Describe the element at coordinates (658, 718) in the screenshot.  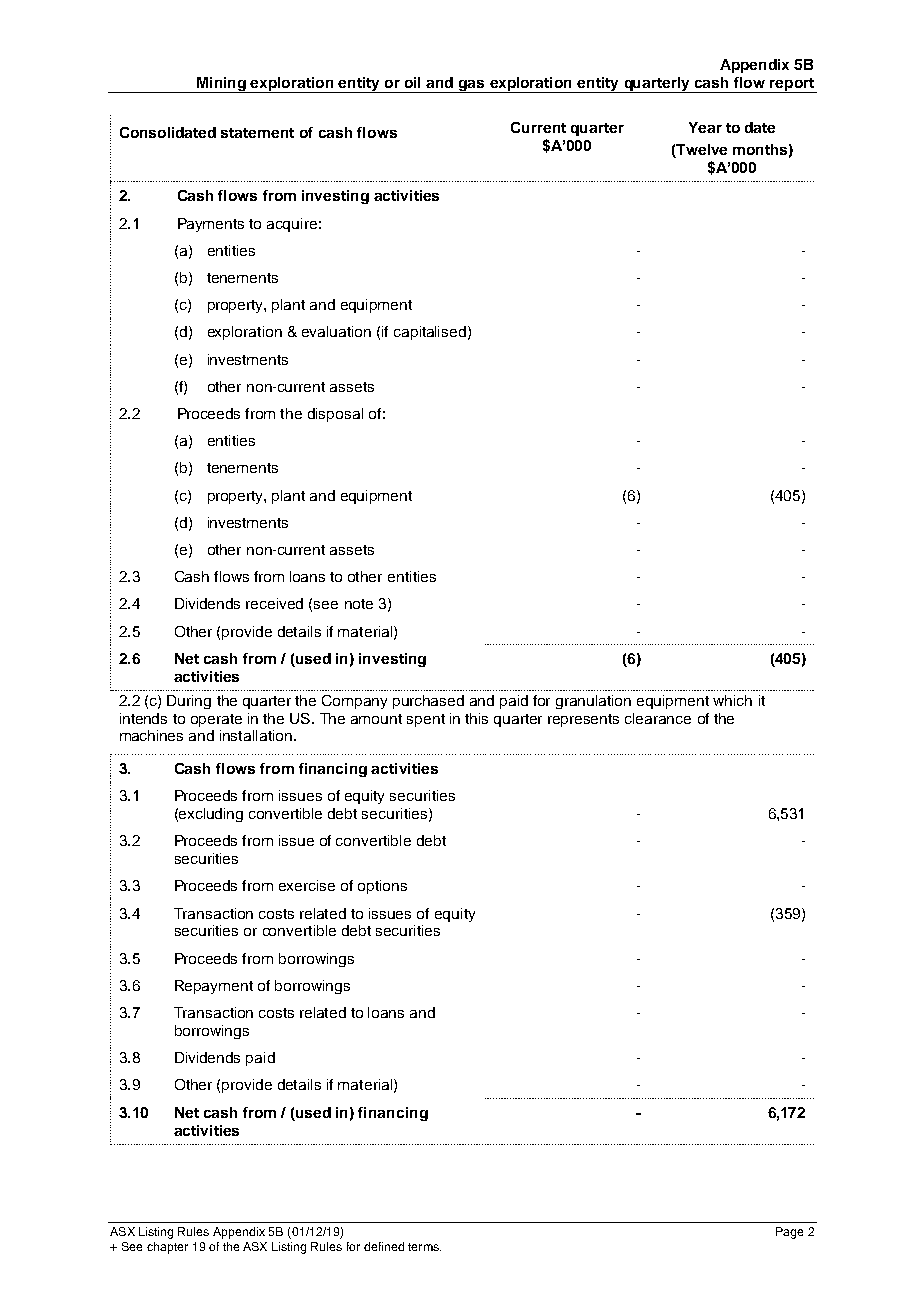
I see `clearance` at that location.
